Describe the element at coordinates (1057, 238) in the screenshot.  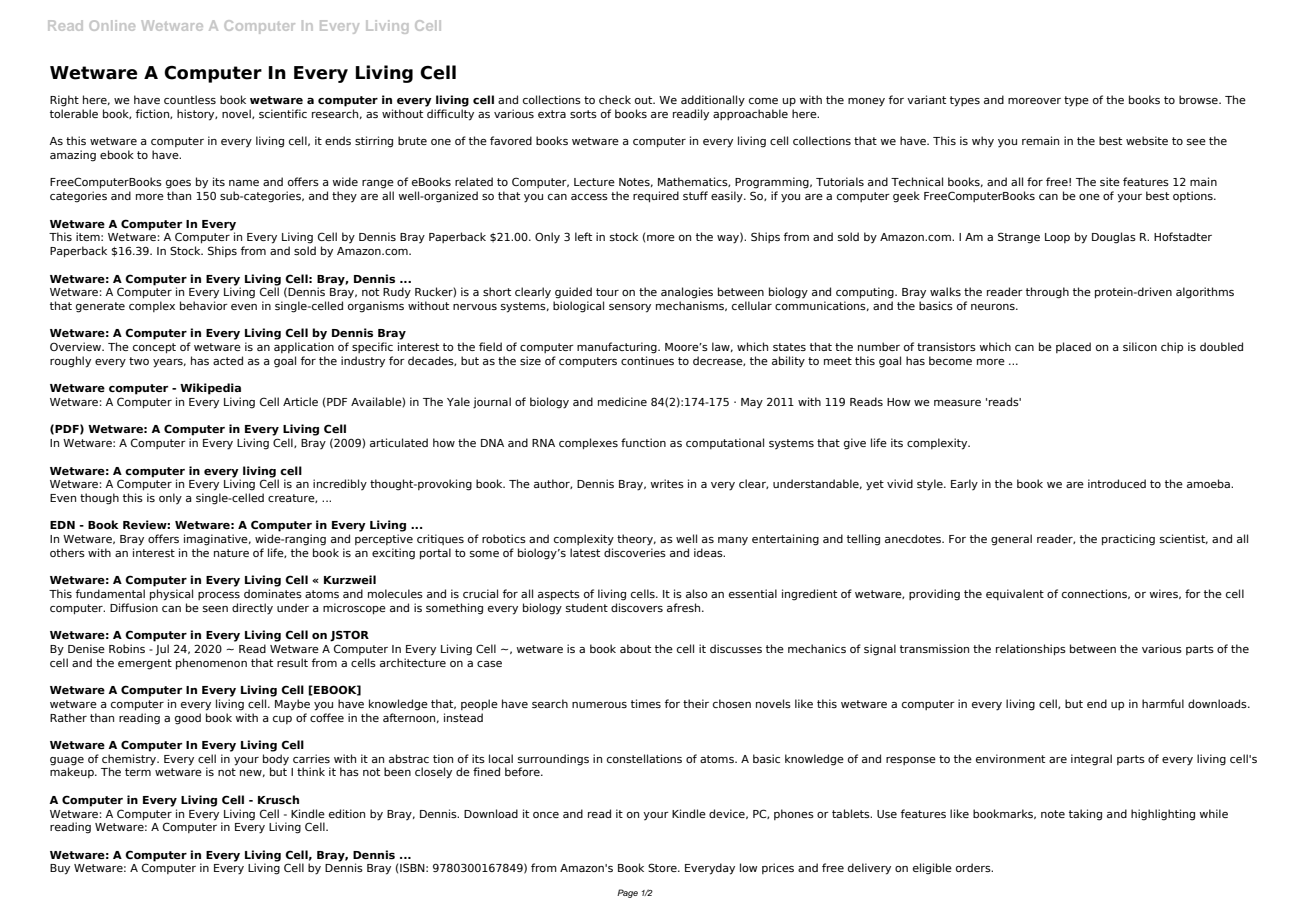
I see `Loop` at that location.
